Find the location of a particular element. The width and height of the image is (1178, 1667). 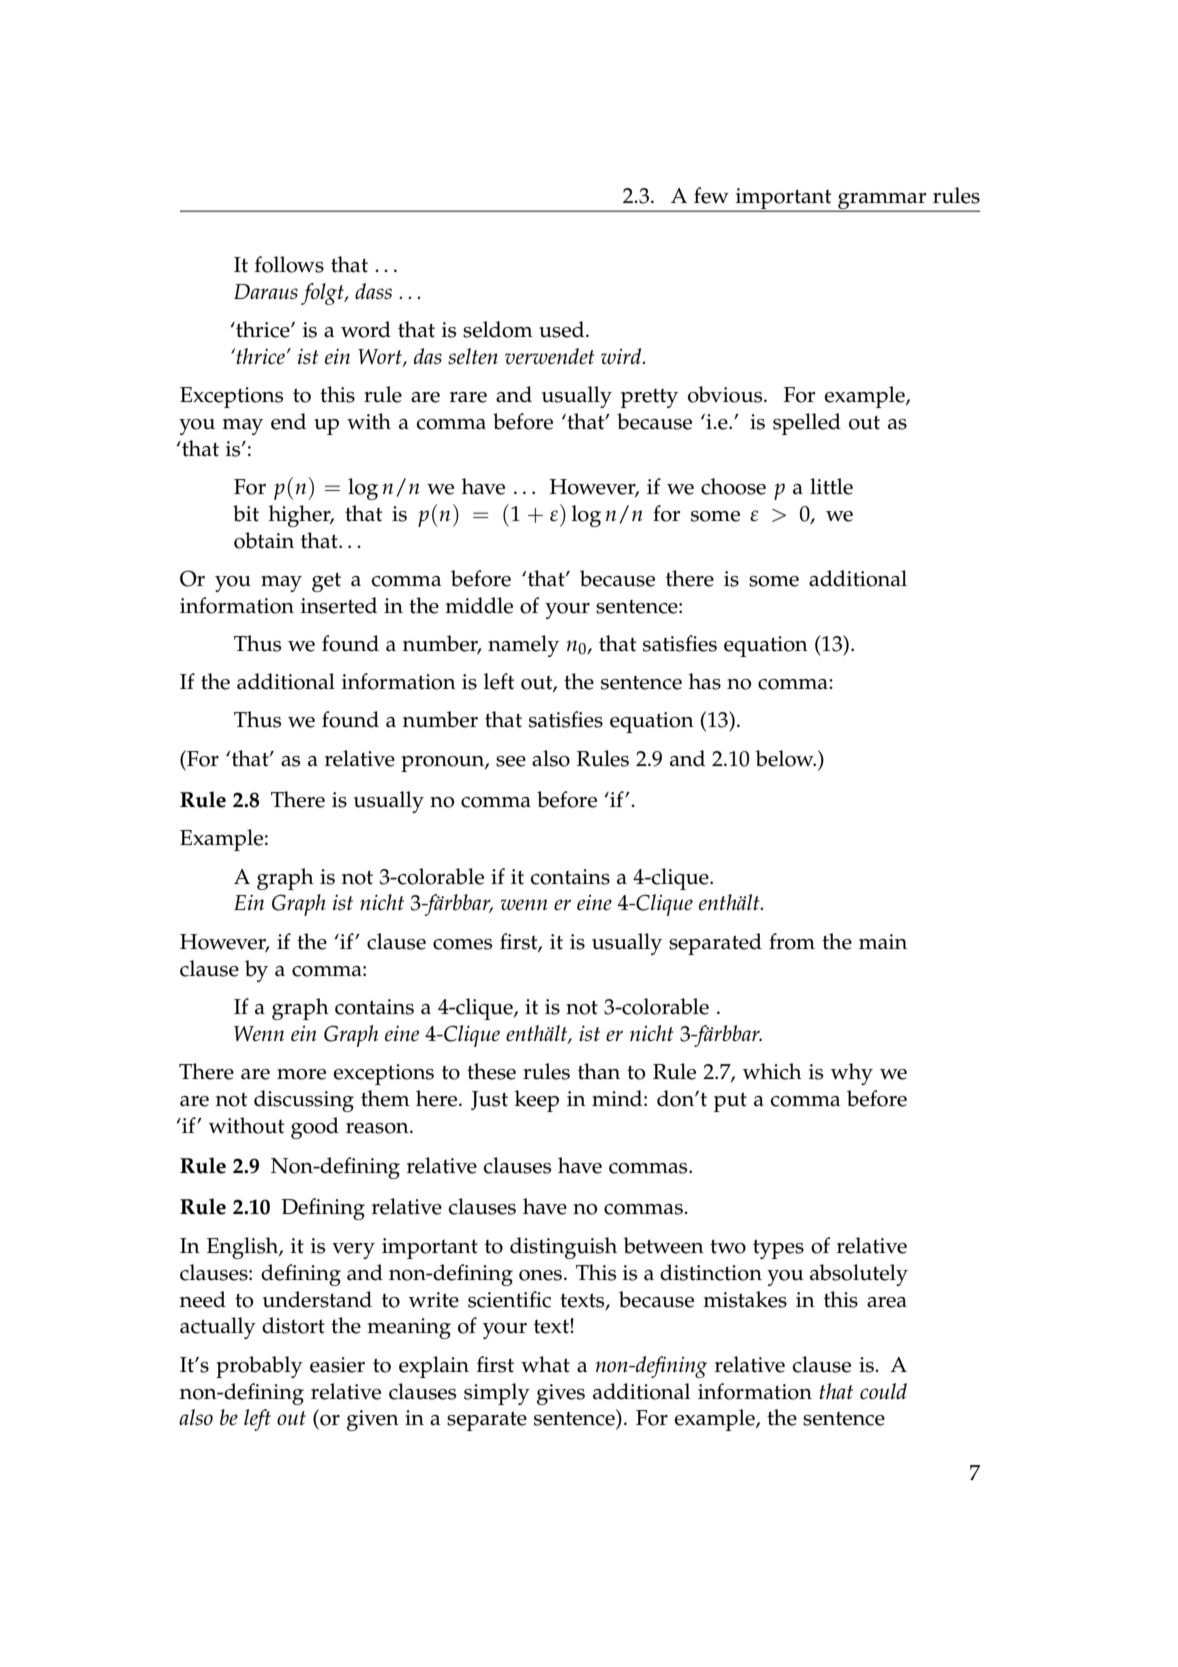

comes is located at coordinates (462, 944).
